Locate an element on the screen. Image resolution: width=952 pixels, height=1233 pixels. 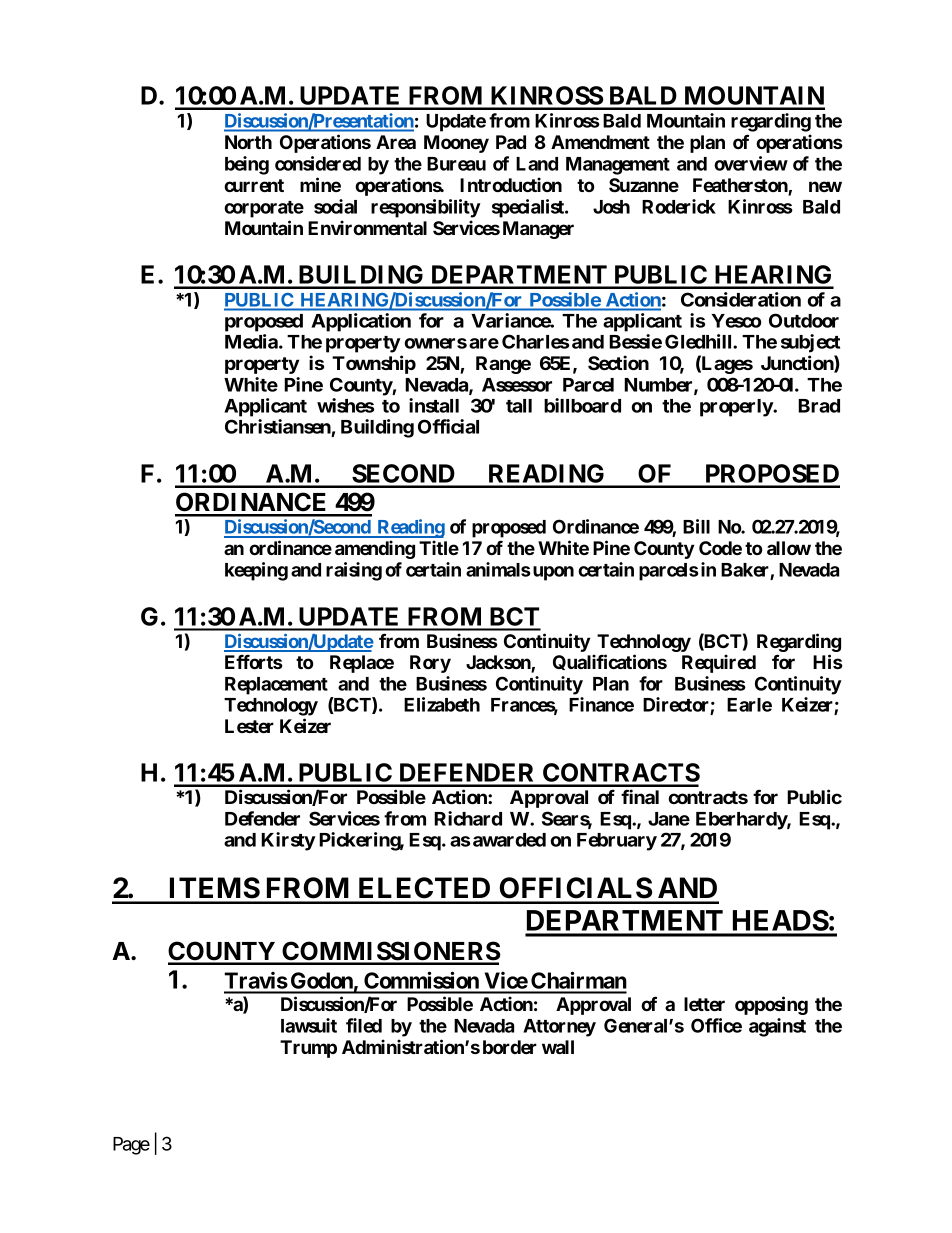
Kirsty is located at coordinates (288, 841).
